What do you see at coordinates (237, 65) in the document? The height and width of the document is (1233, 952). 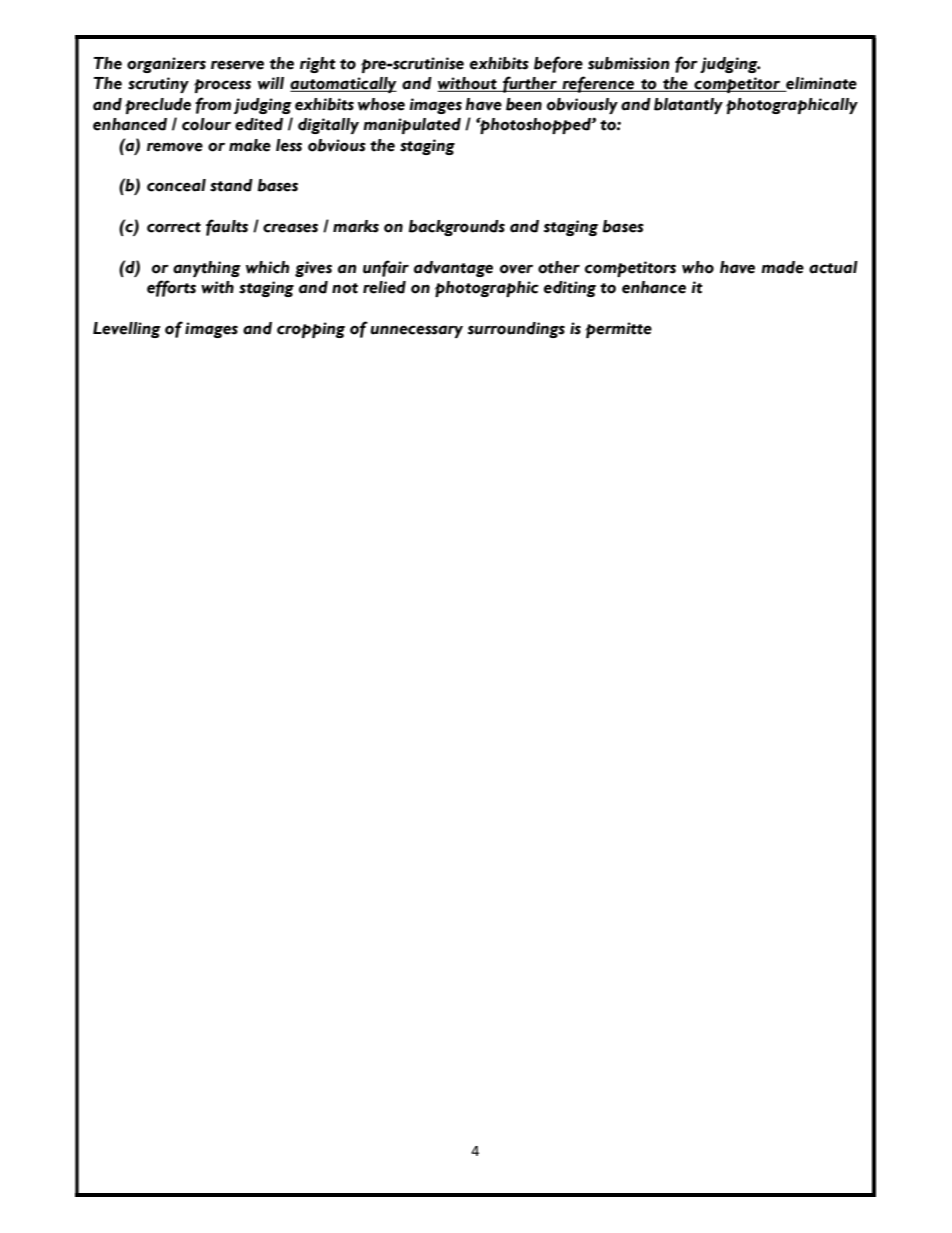 I see `reserve` at bounding box center [237, 65].
